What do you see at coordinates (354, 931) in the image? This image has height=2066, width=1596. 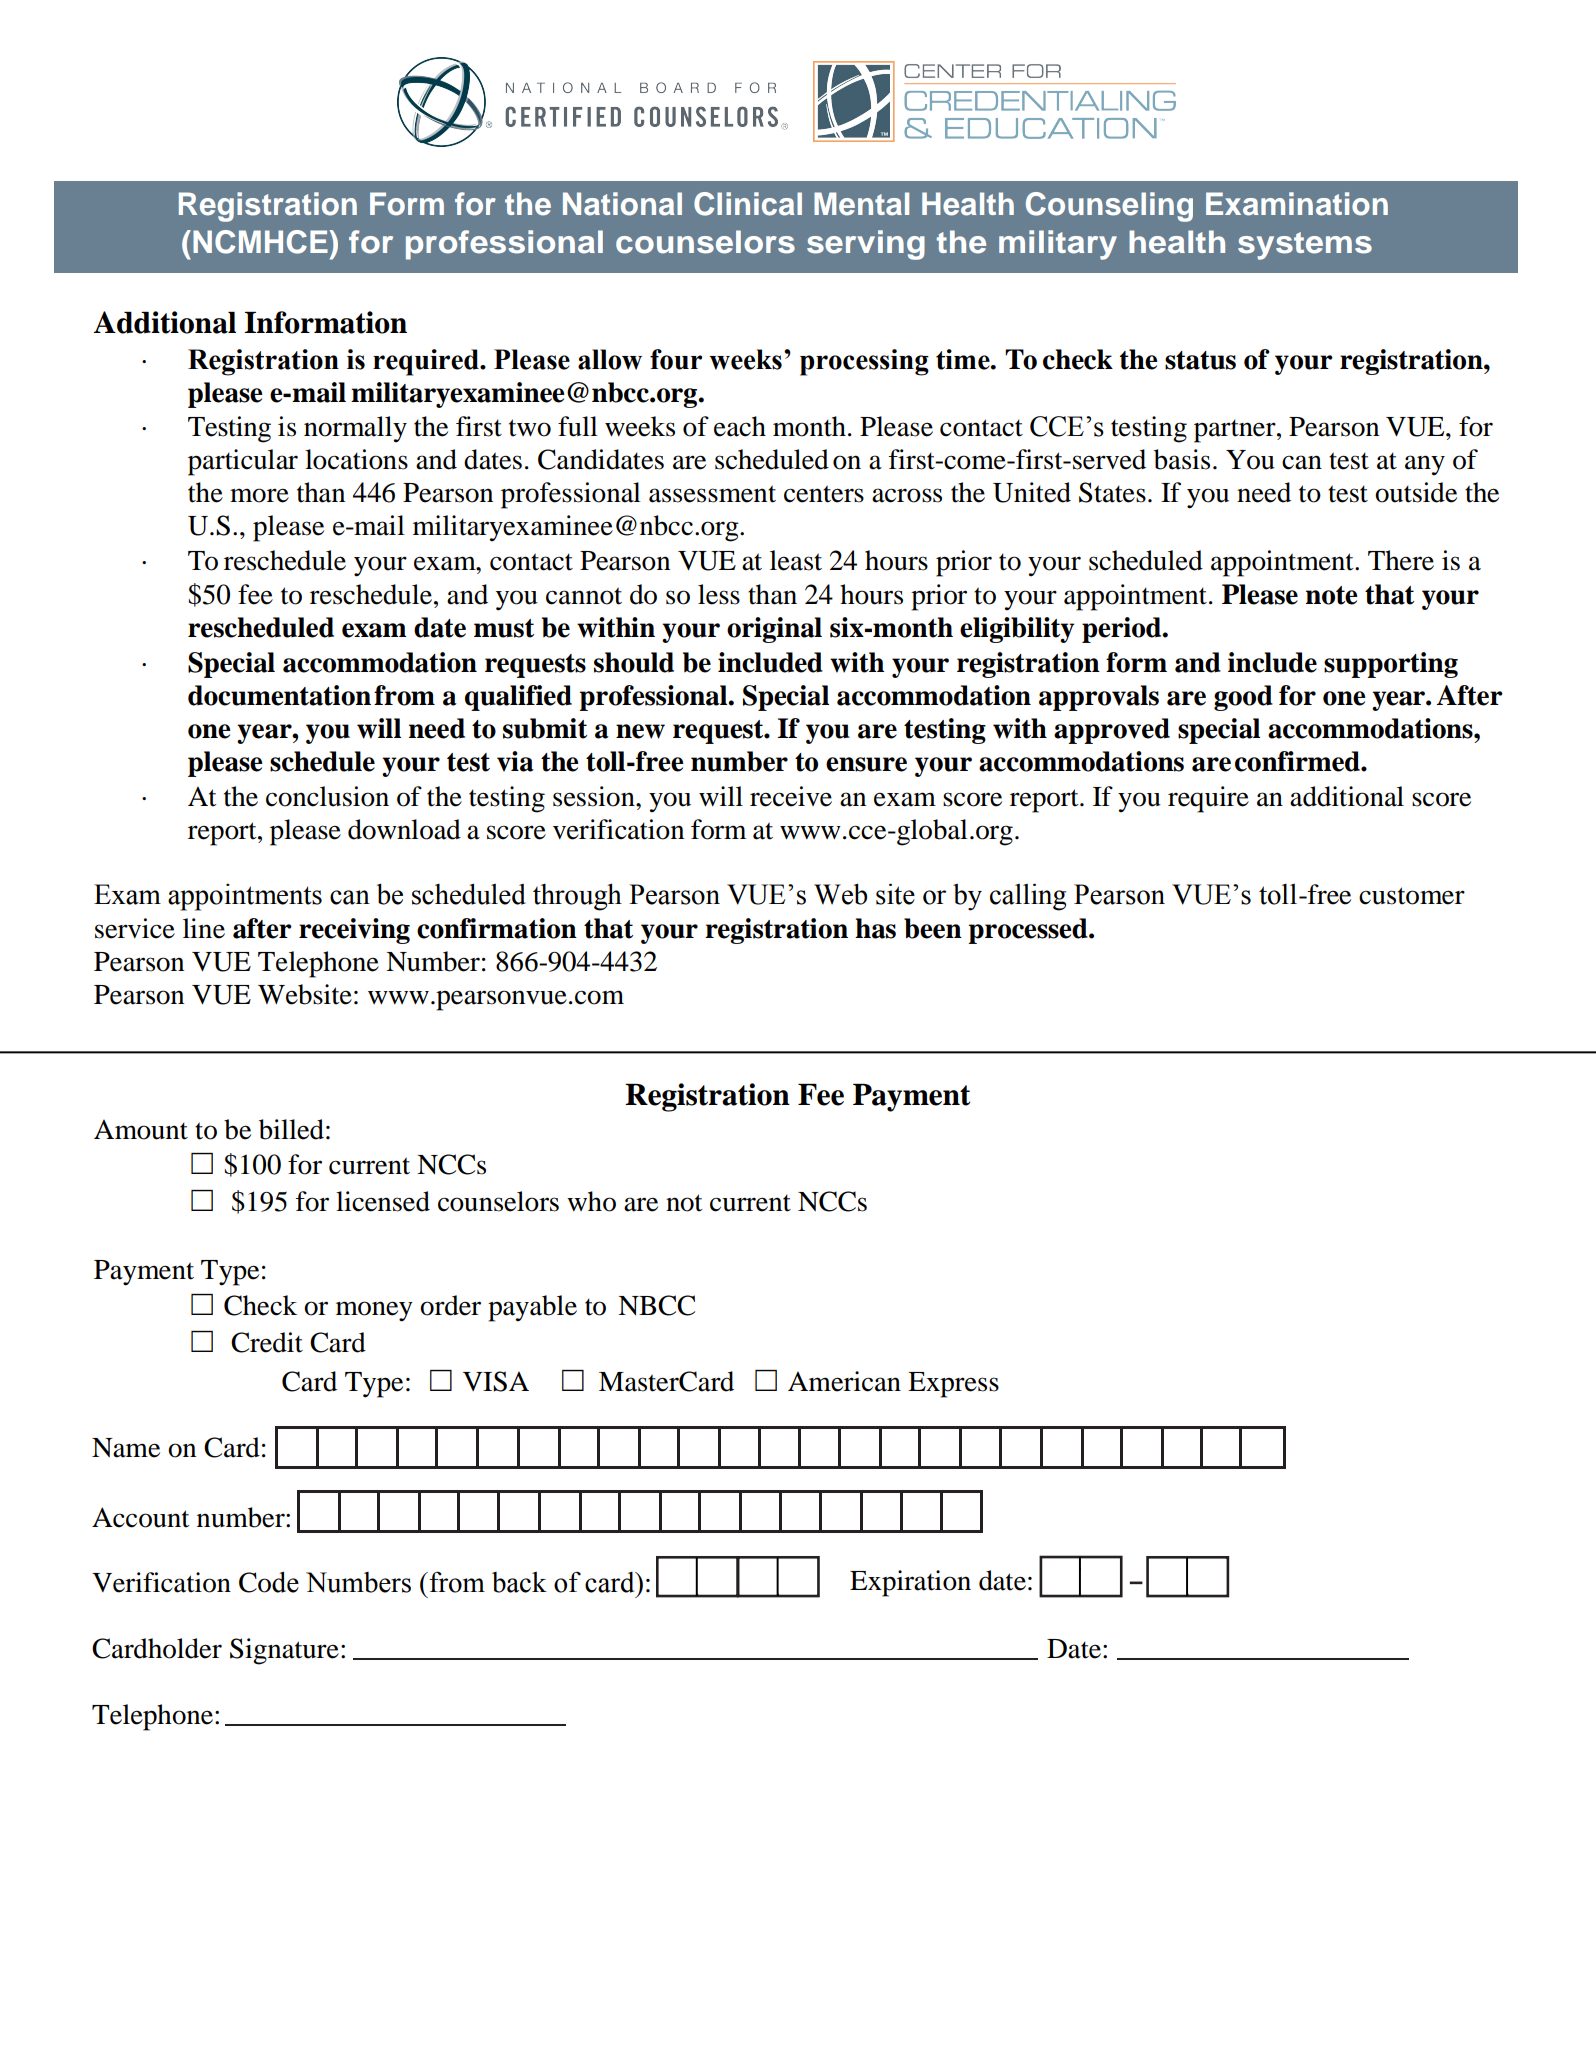 I see `receiving` at bounding box center [354, 931].
